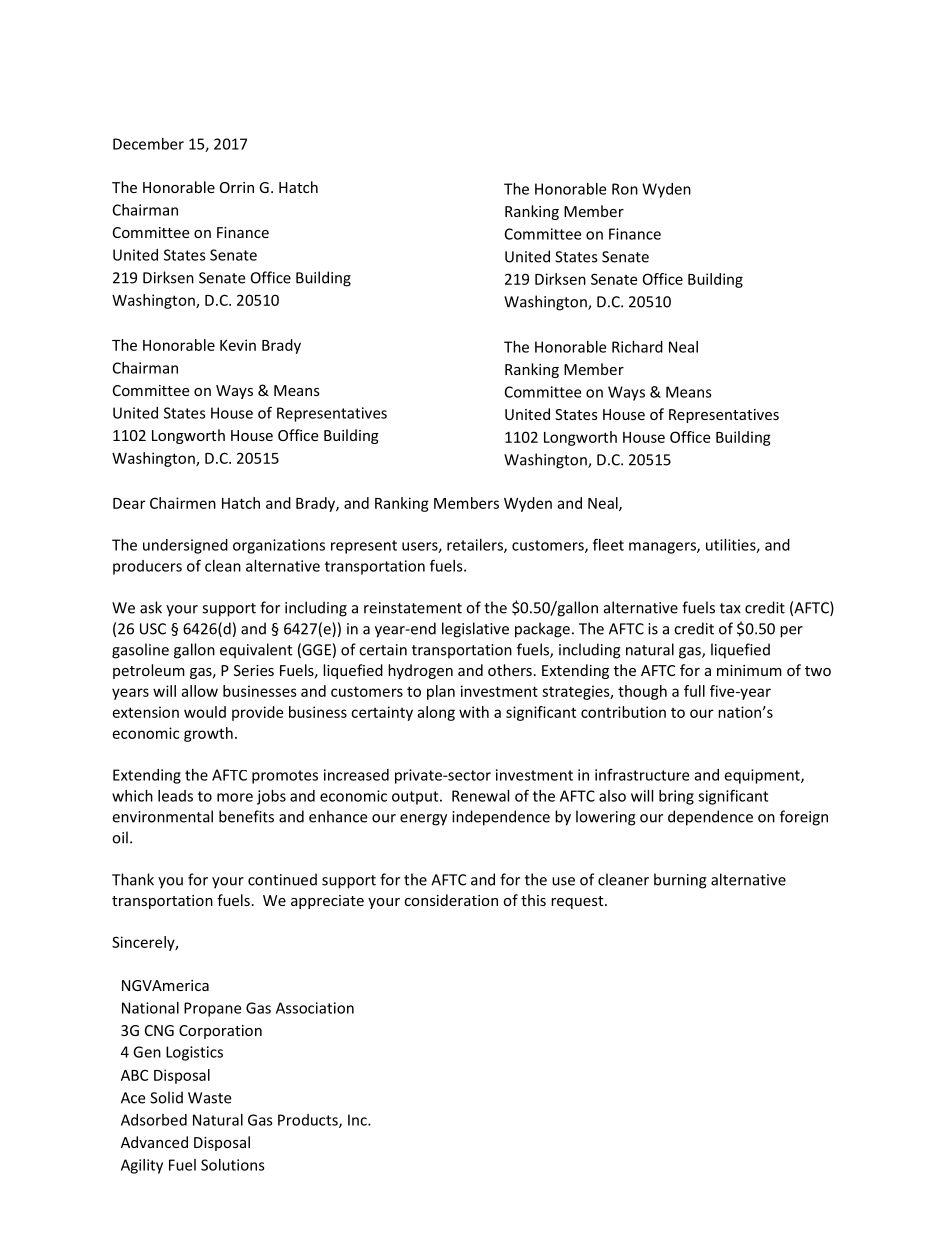 The width and height of the screenshot is (952, 1233). Describe the element at coordinates (680, 881) in the screenshot. I see `burning` at that location.
